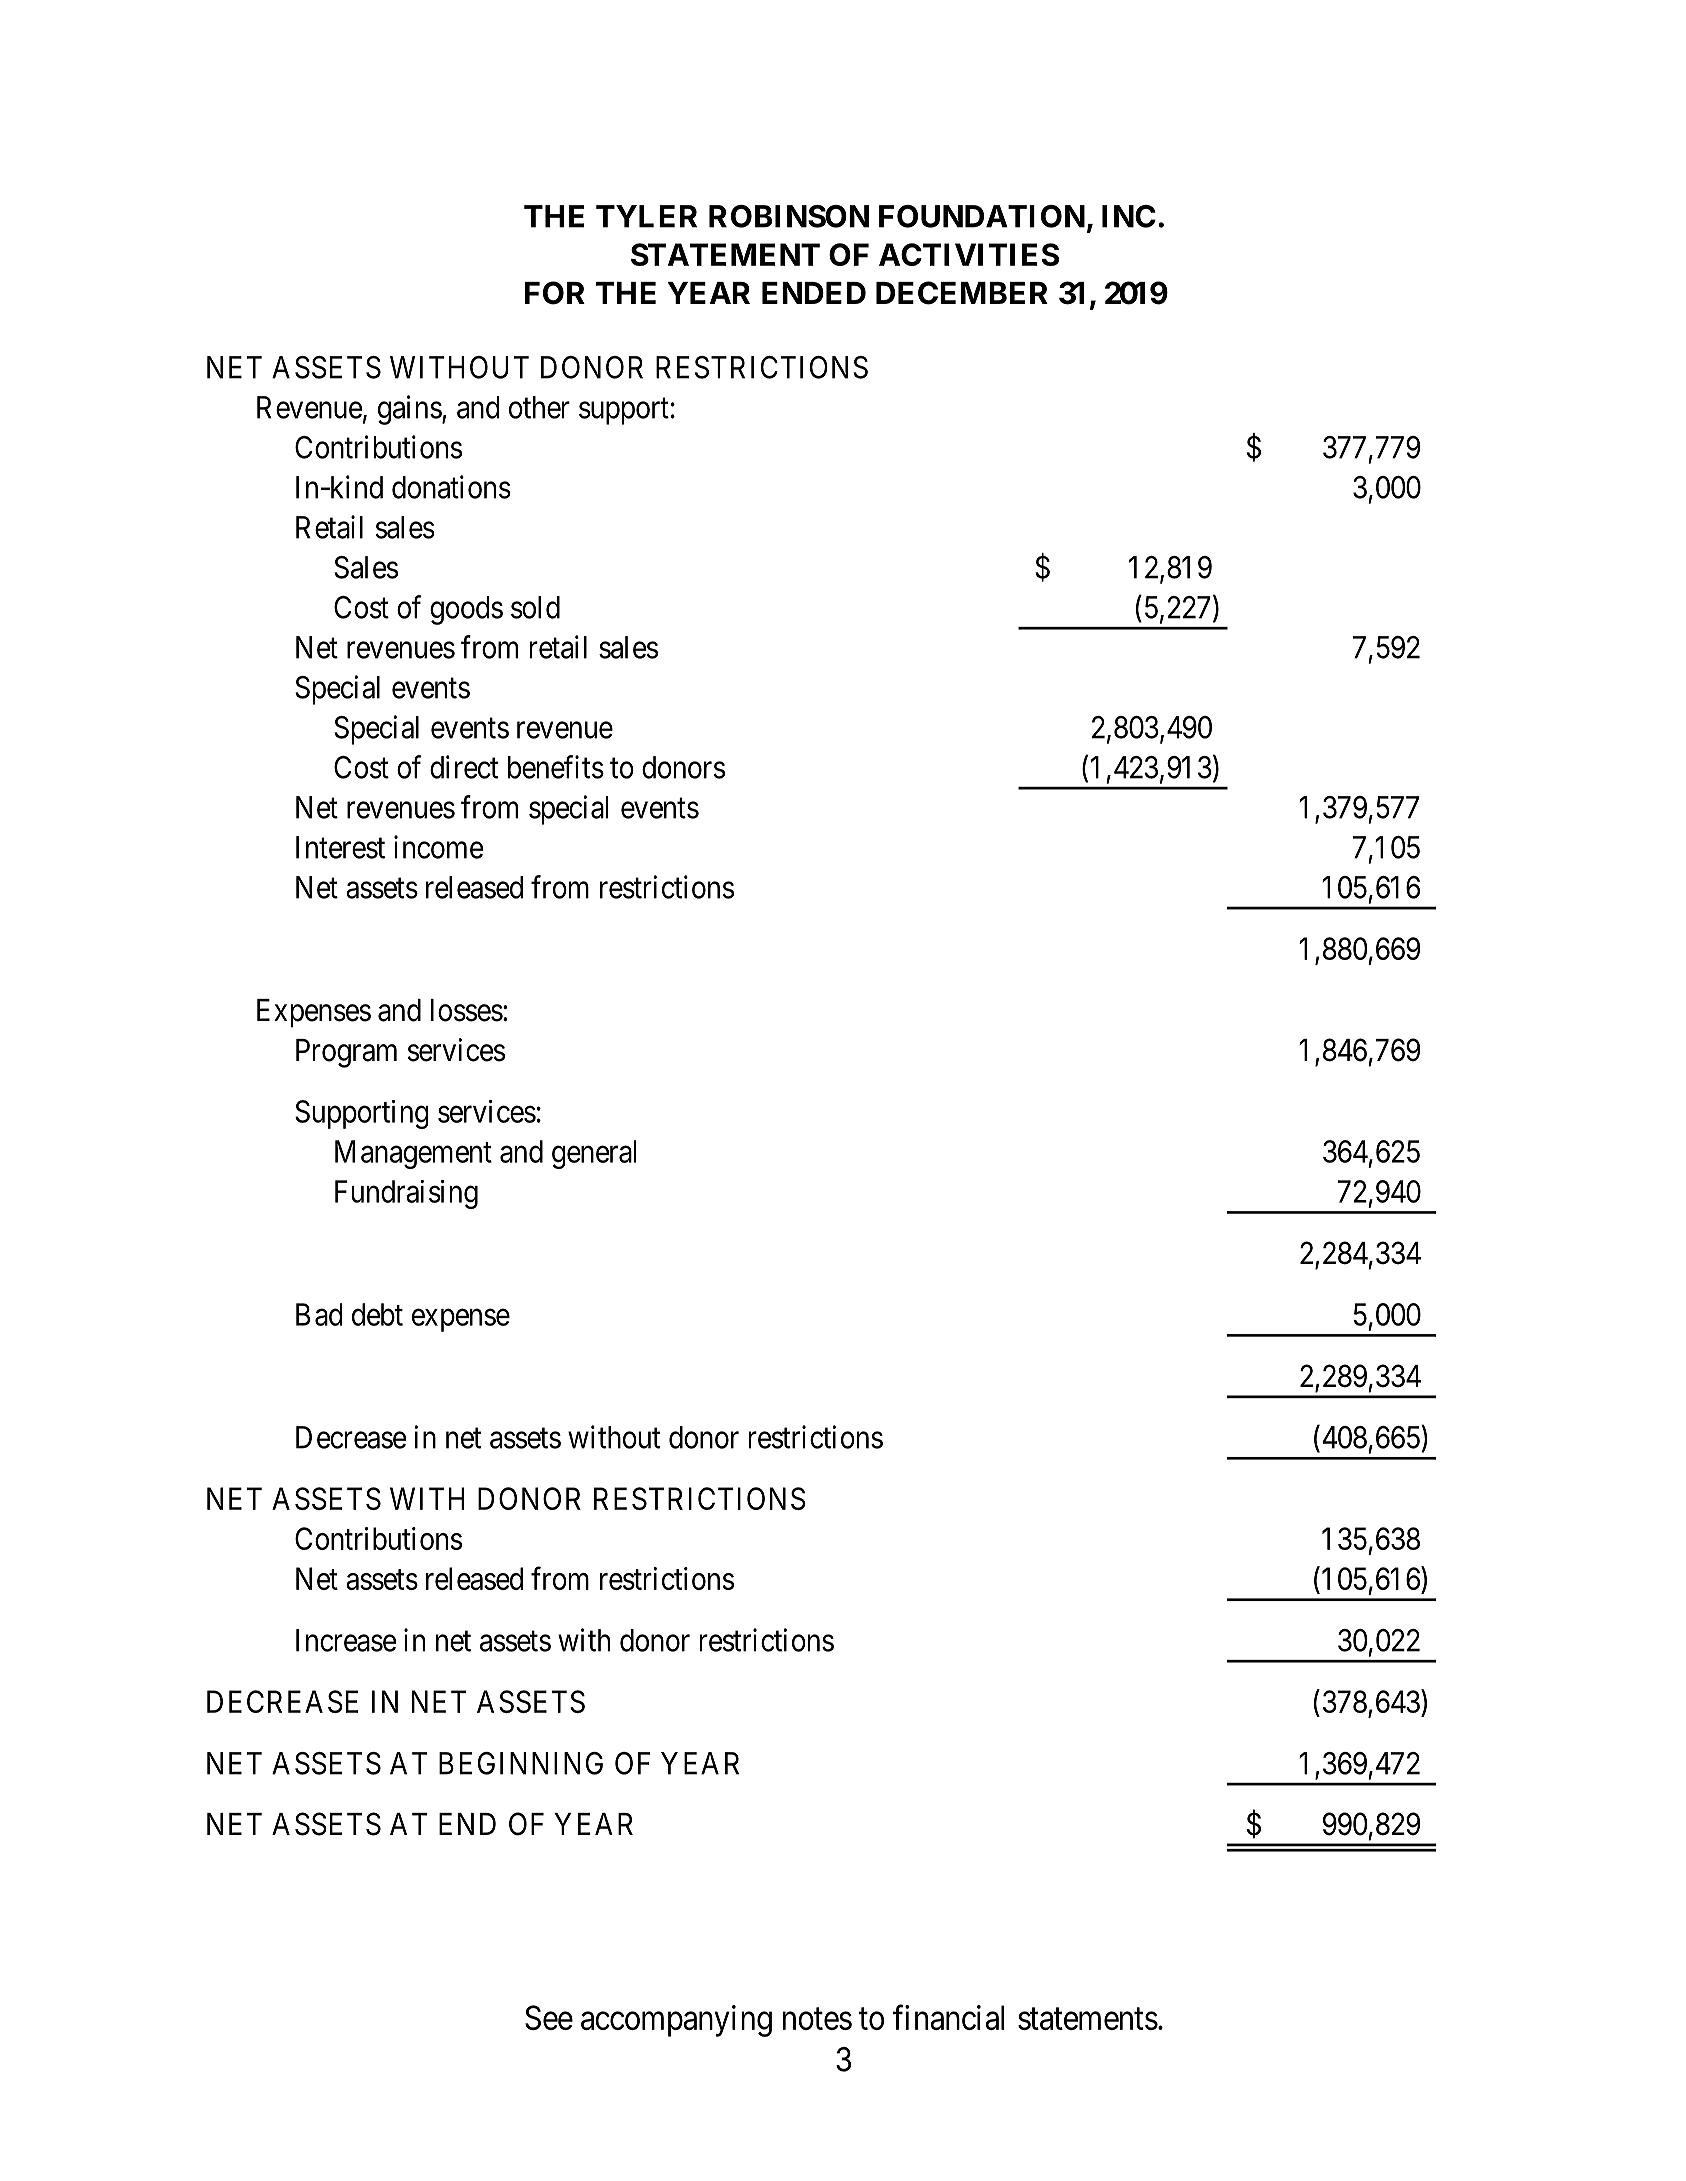 The height and width of the screenshot is (2181, 1686). I want to click on financial, so click(948, 2017).
